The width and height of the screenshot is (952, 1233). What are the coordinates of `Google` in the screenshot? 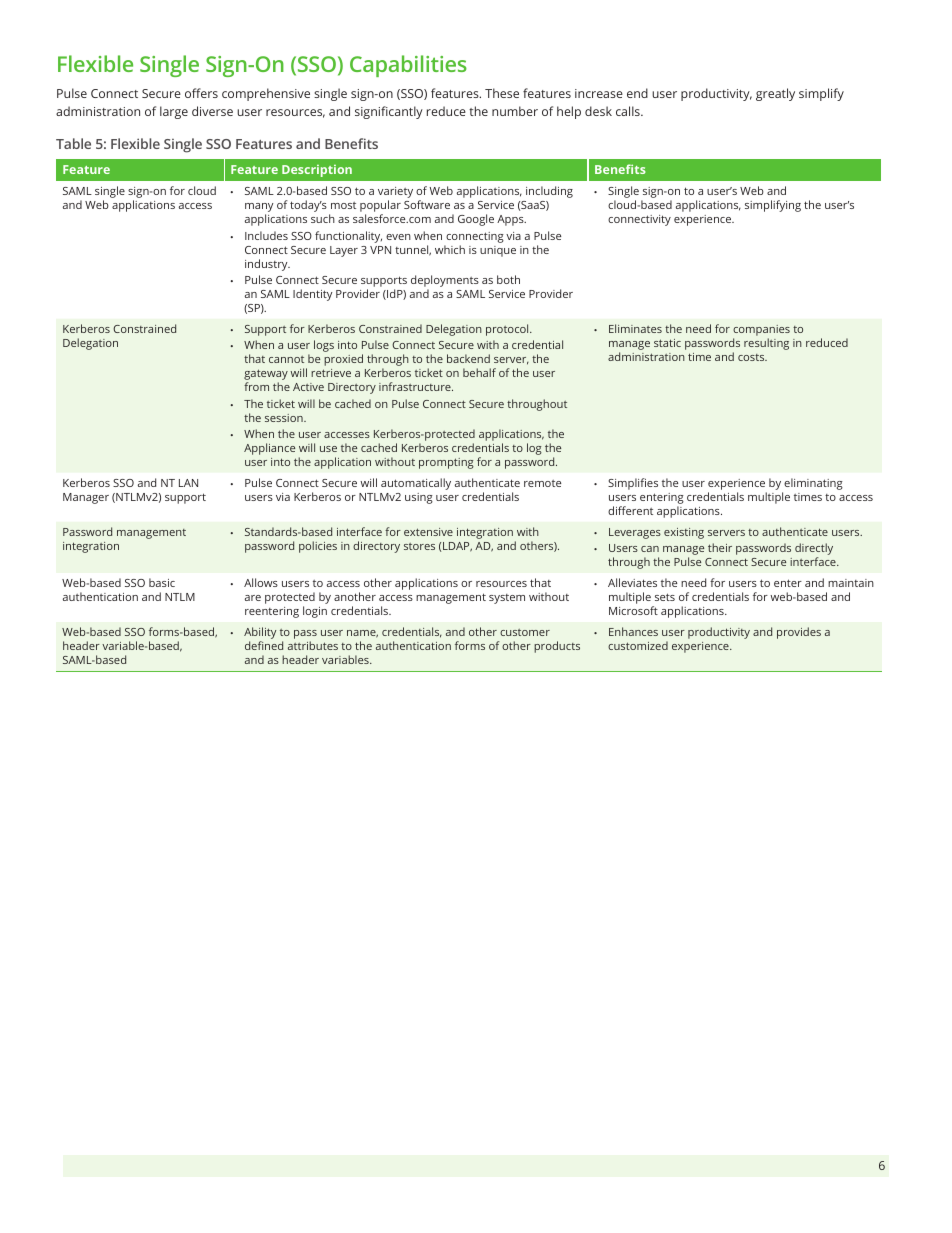 It's located at (476, 220).
